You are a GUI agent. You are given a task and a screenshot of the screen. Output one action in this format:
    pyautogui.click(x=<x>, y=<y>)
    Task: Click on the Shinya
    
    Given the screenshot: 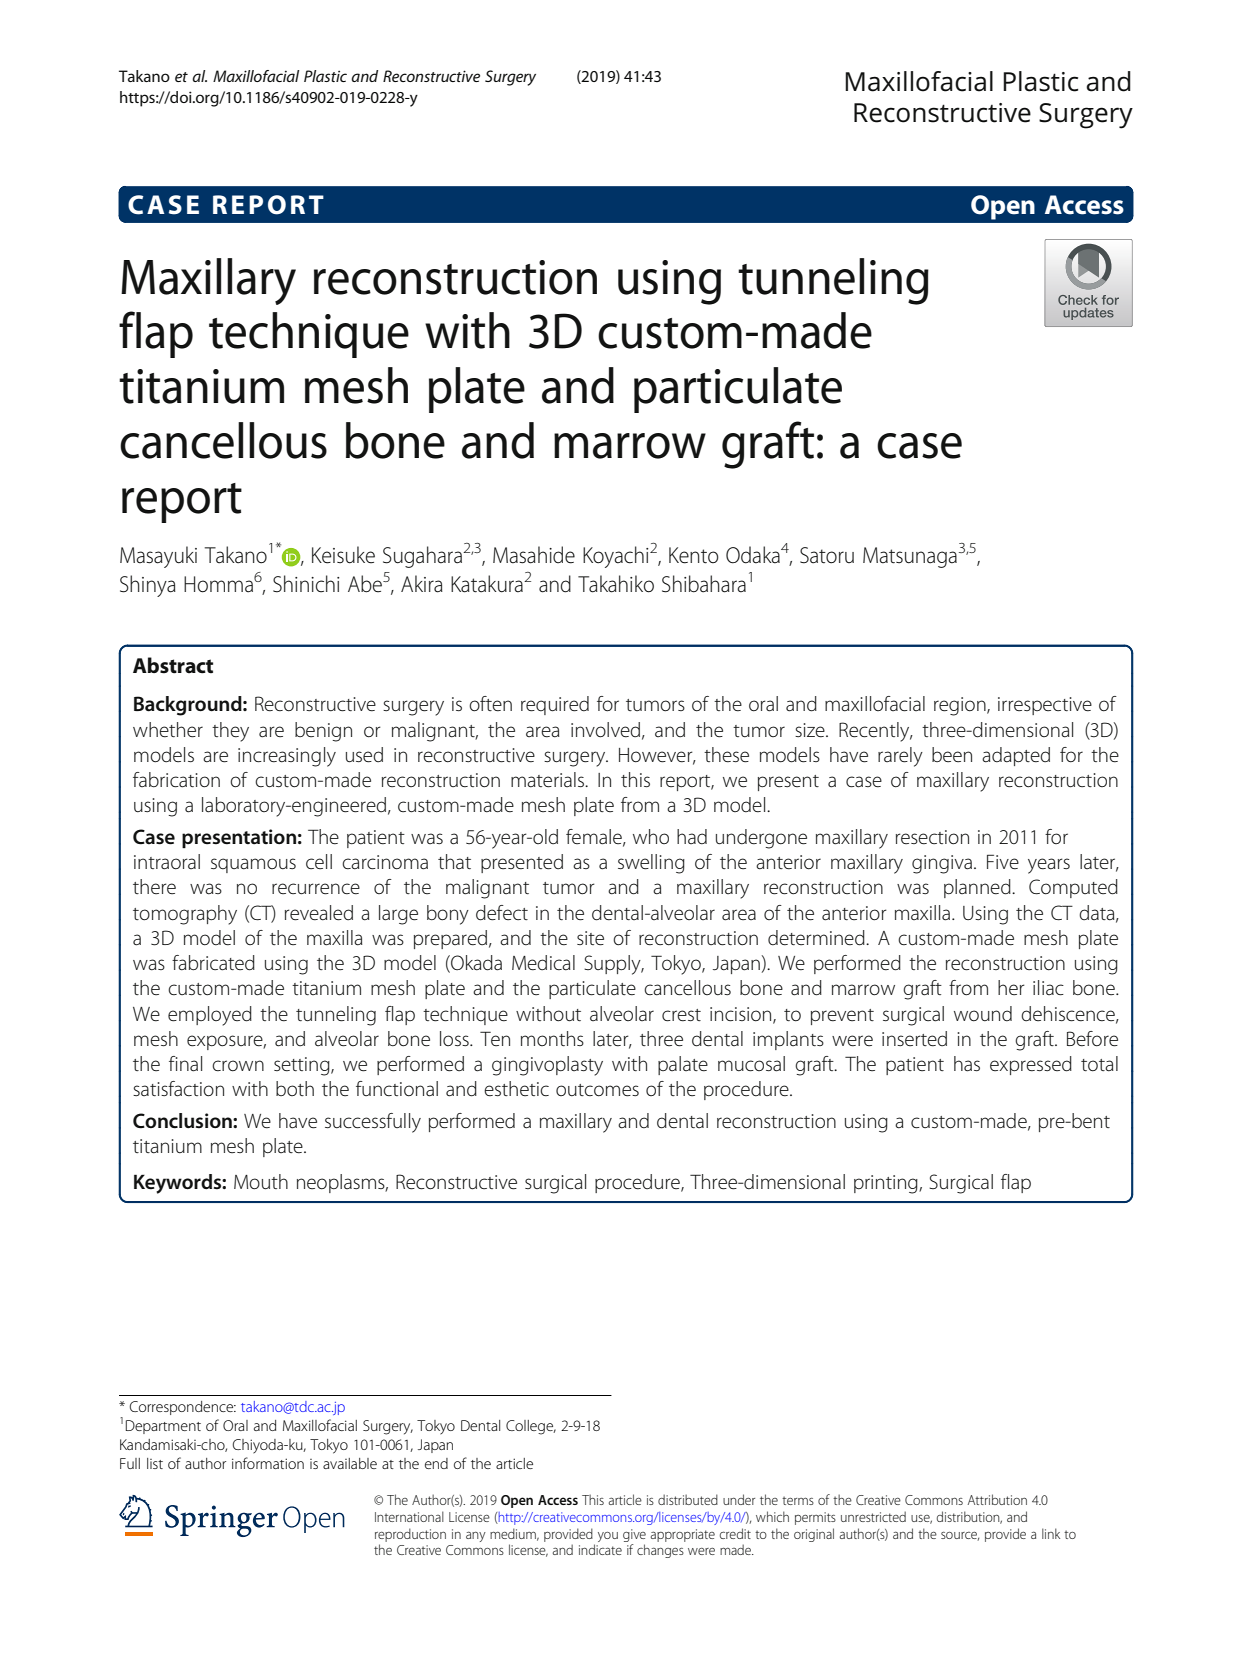 What is the action you would take?
    pyautogui.click(x=148, y=586)
